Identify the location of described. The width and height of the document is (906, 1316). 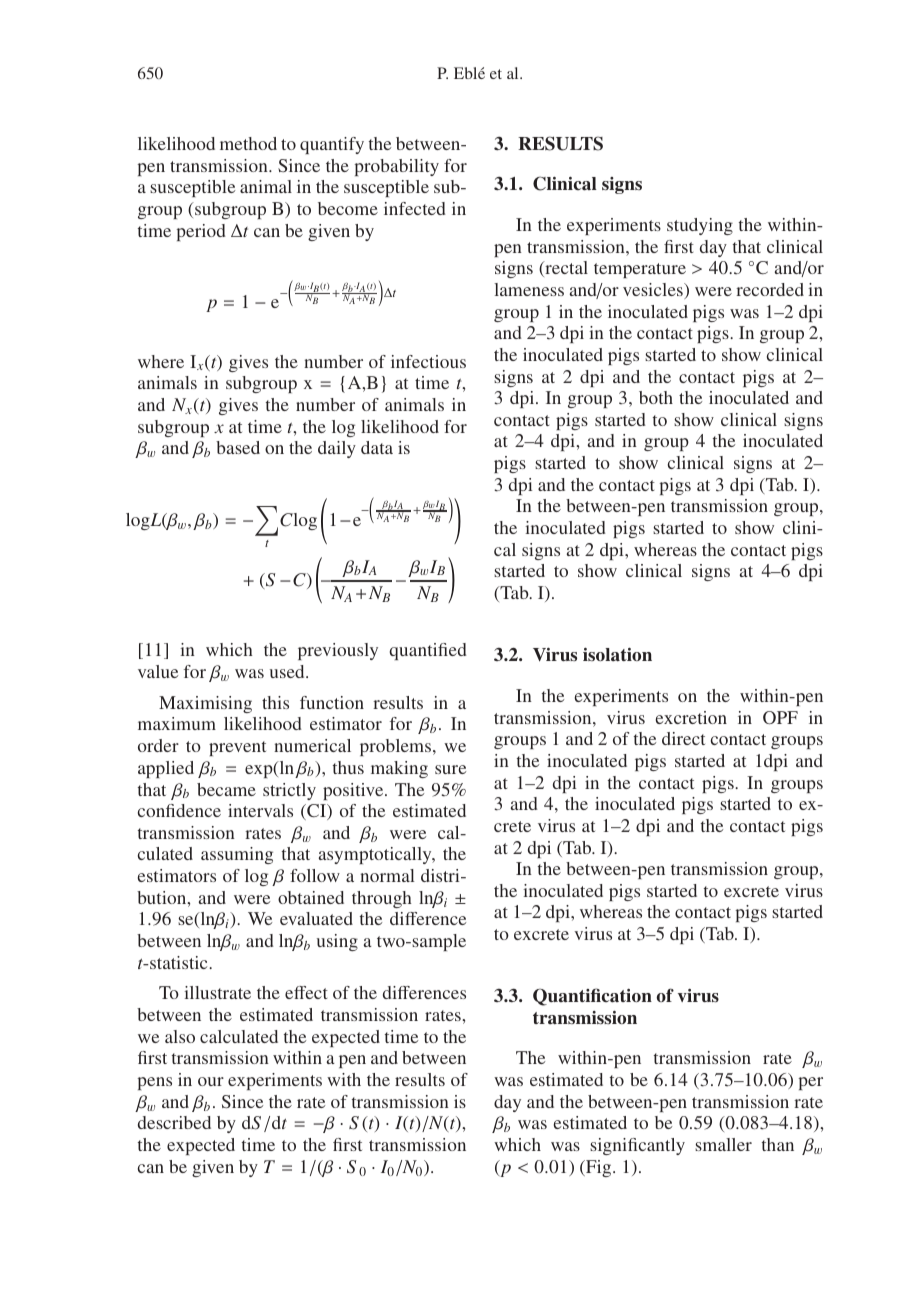
(174, 1122).
